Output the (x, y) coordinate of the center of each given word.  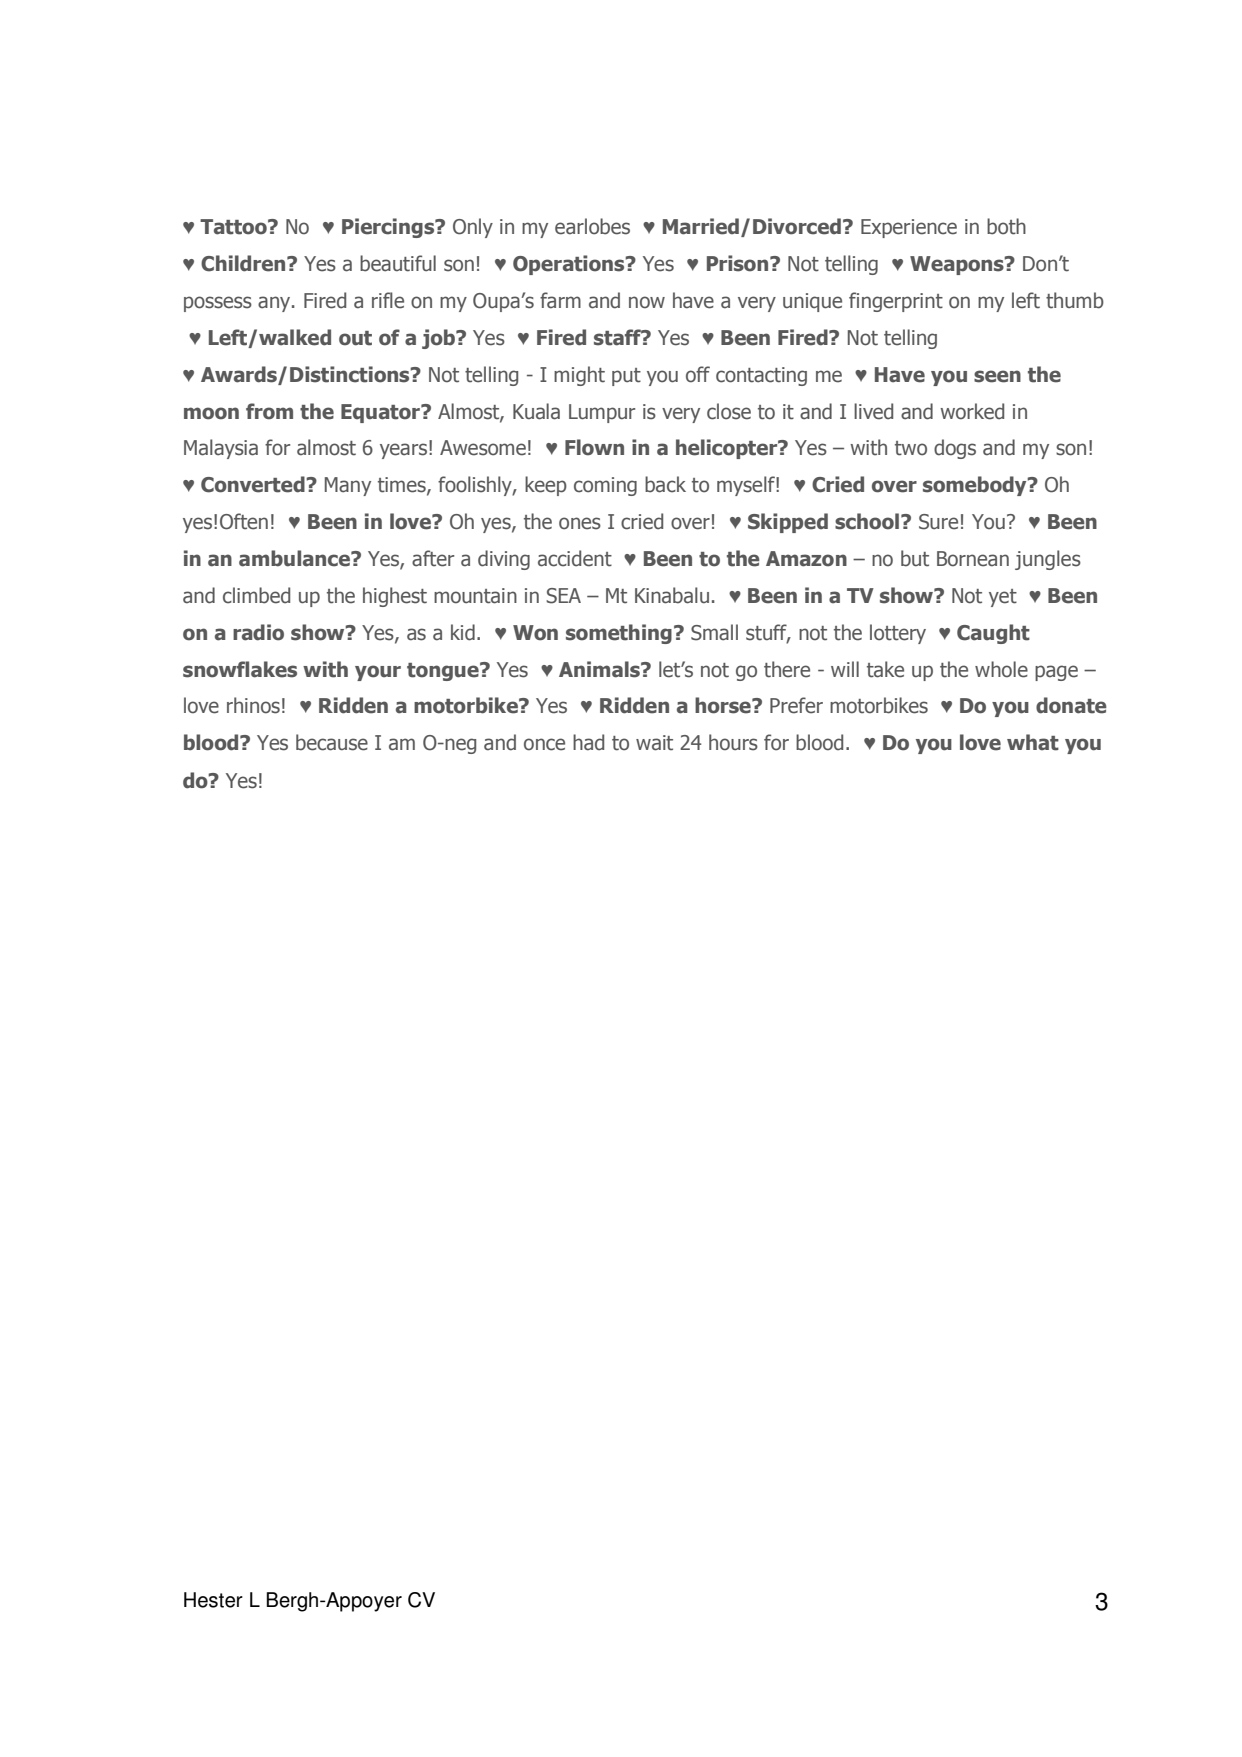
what (1033, 742)
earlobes (592, 226)
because (332, 742)
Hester (213, 1600)
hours (733, 742)
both (1006, 226)
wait (654, 743)
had (588, 742)
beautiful (398, 263)
